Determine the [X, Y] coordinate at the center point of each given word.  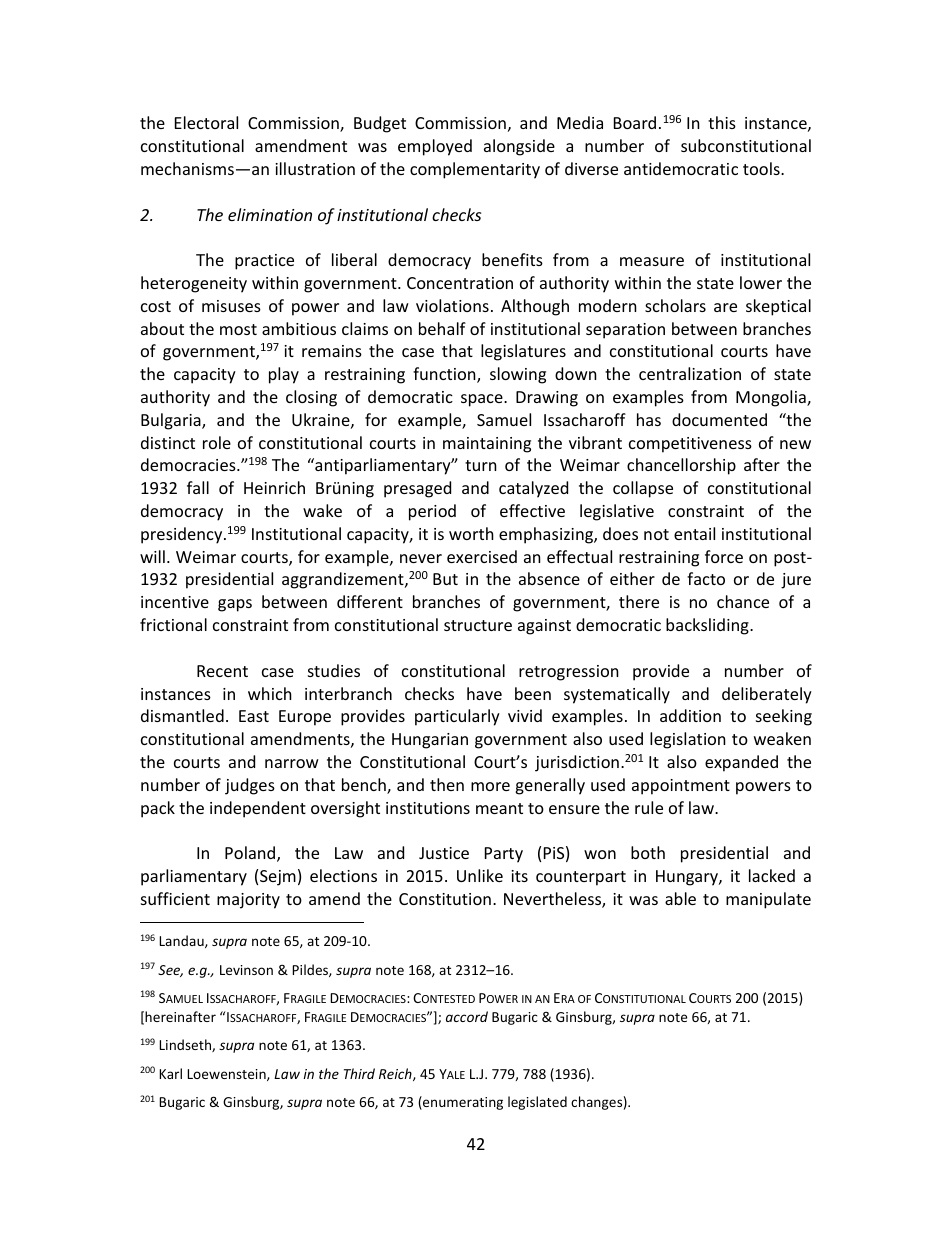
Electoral [206, 122]
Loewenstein [227, 1075]
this [722, 122]
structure [478, 625]
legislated [537, 1103]
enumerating [462, 1103]
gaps [235, 605]
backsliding [708, 626]
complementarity [475, 170]
